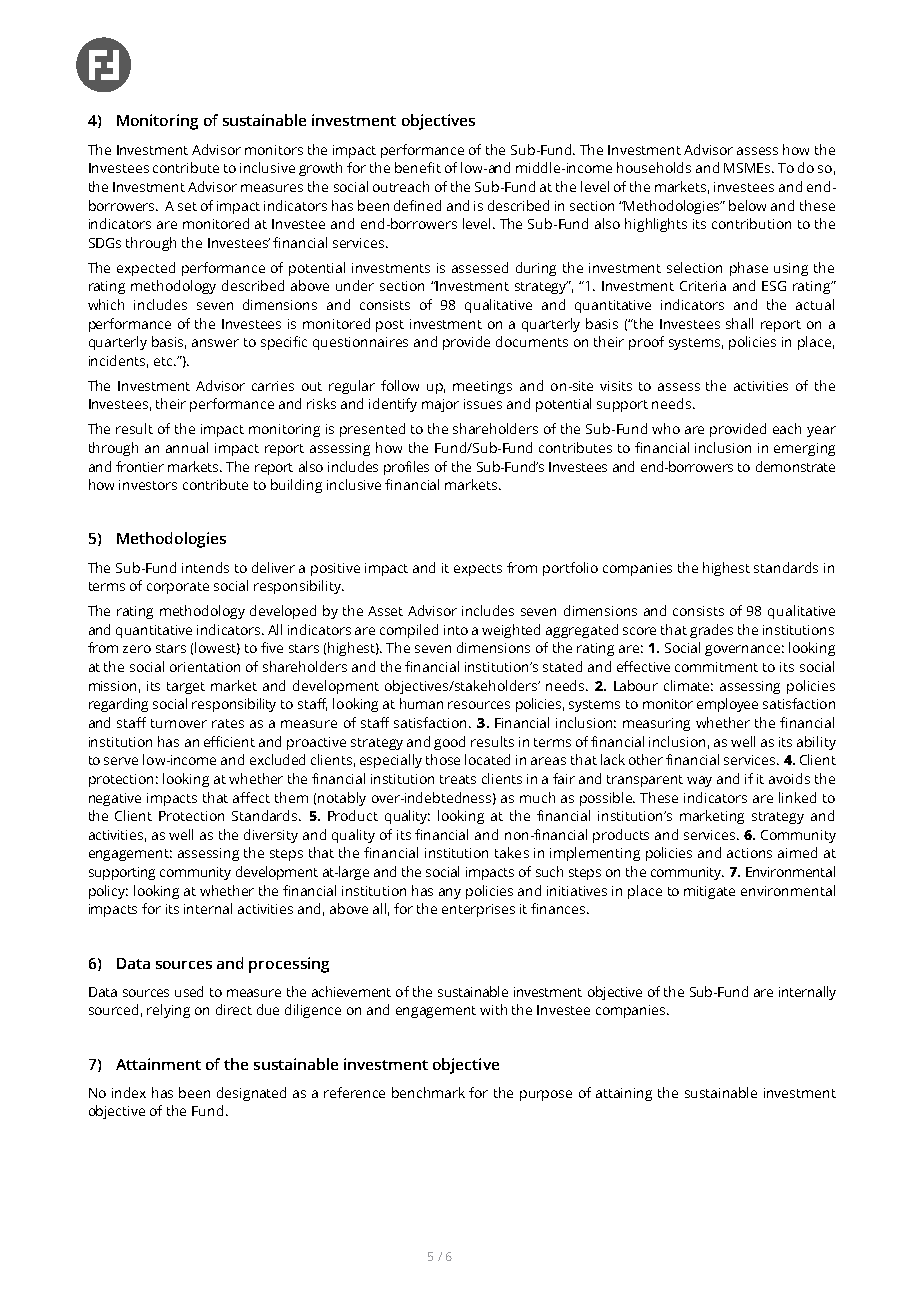  I want to click on way, so click(699, 781).
